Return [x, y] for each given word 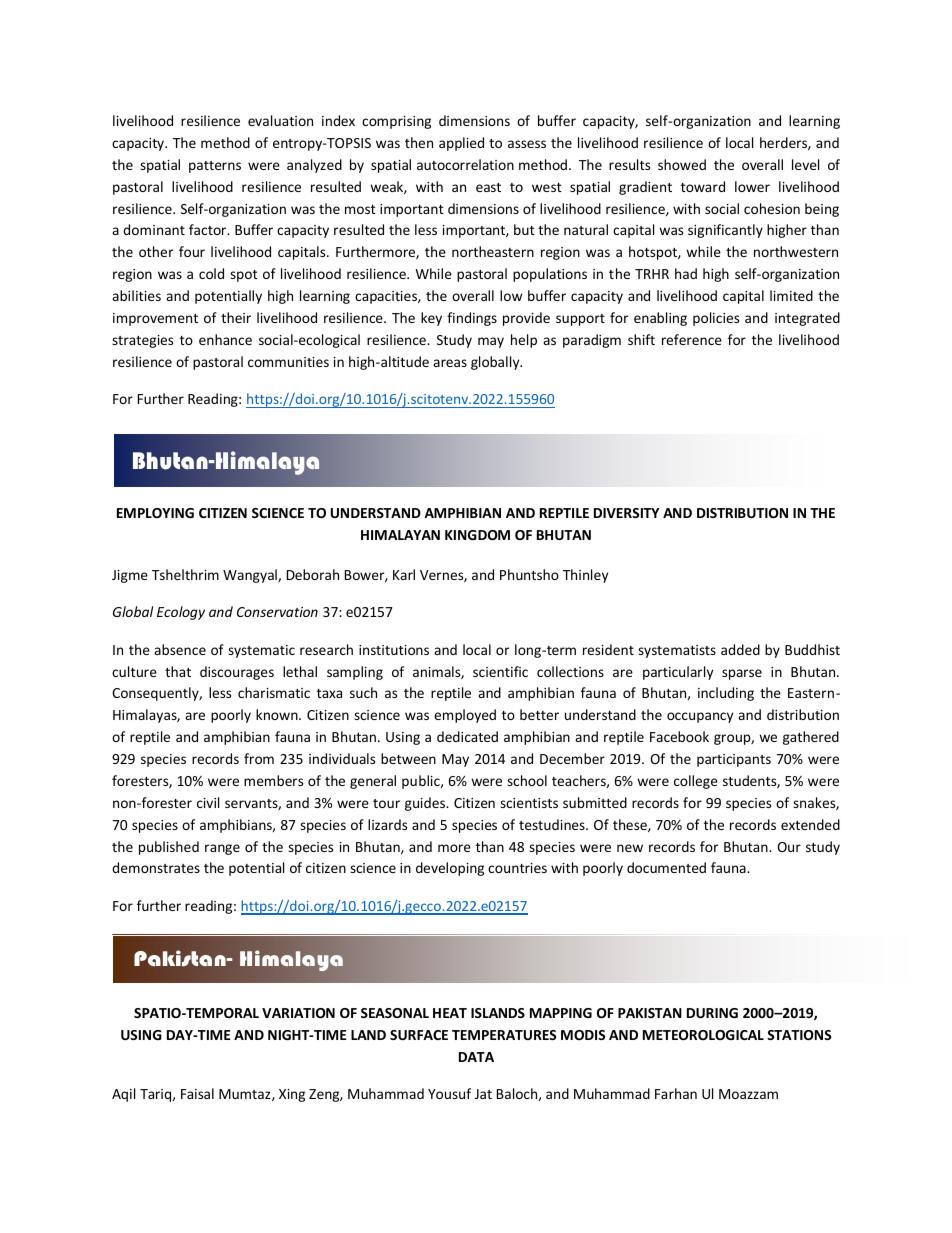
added [740, 649]
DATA [476, 1057]
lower [752, 186]
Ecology [181, 613]
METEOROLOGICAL [703, 1035]
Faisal [197, 1093]
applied [461, 144]
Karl [404, 574]
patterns [215, 167]
